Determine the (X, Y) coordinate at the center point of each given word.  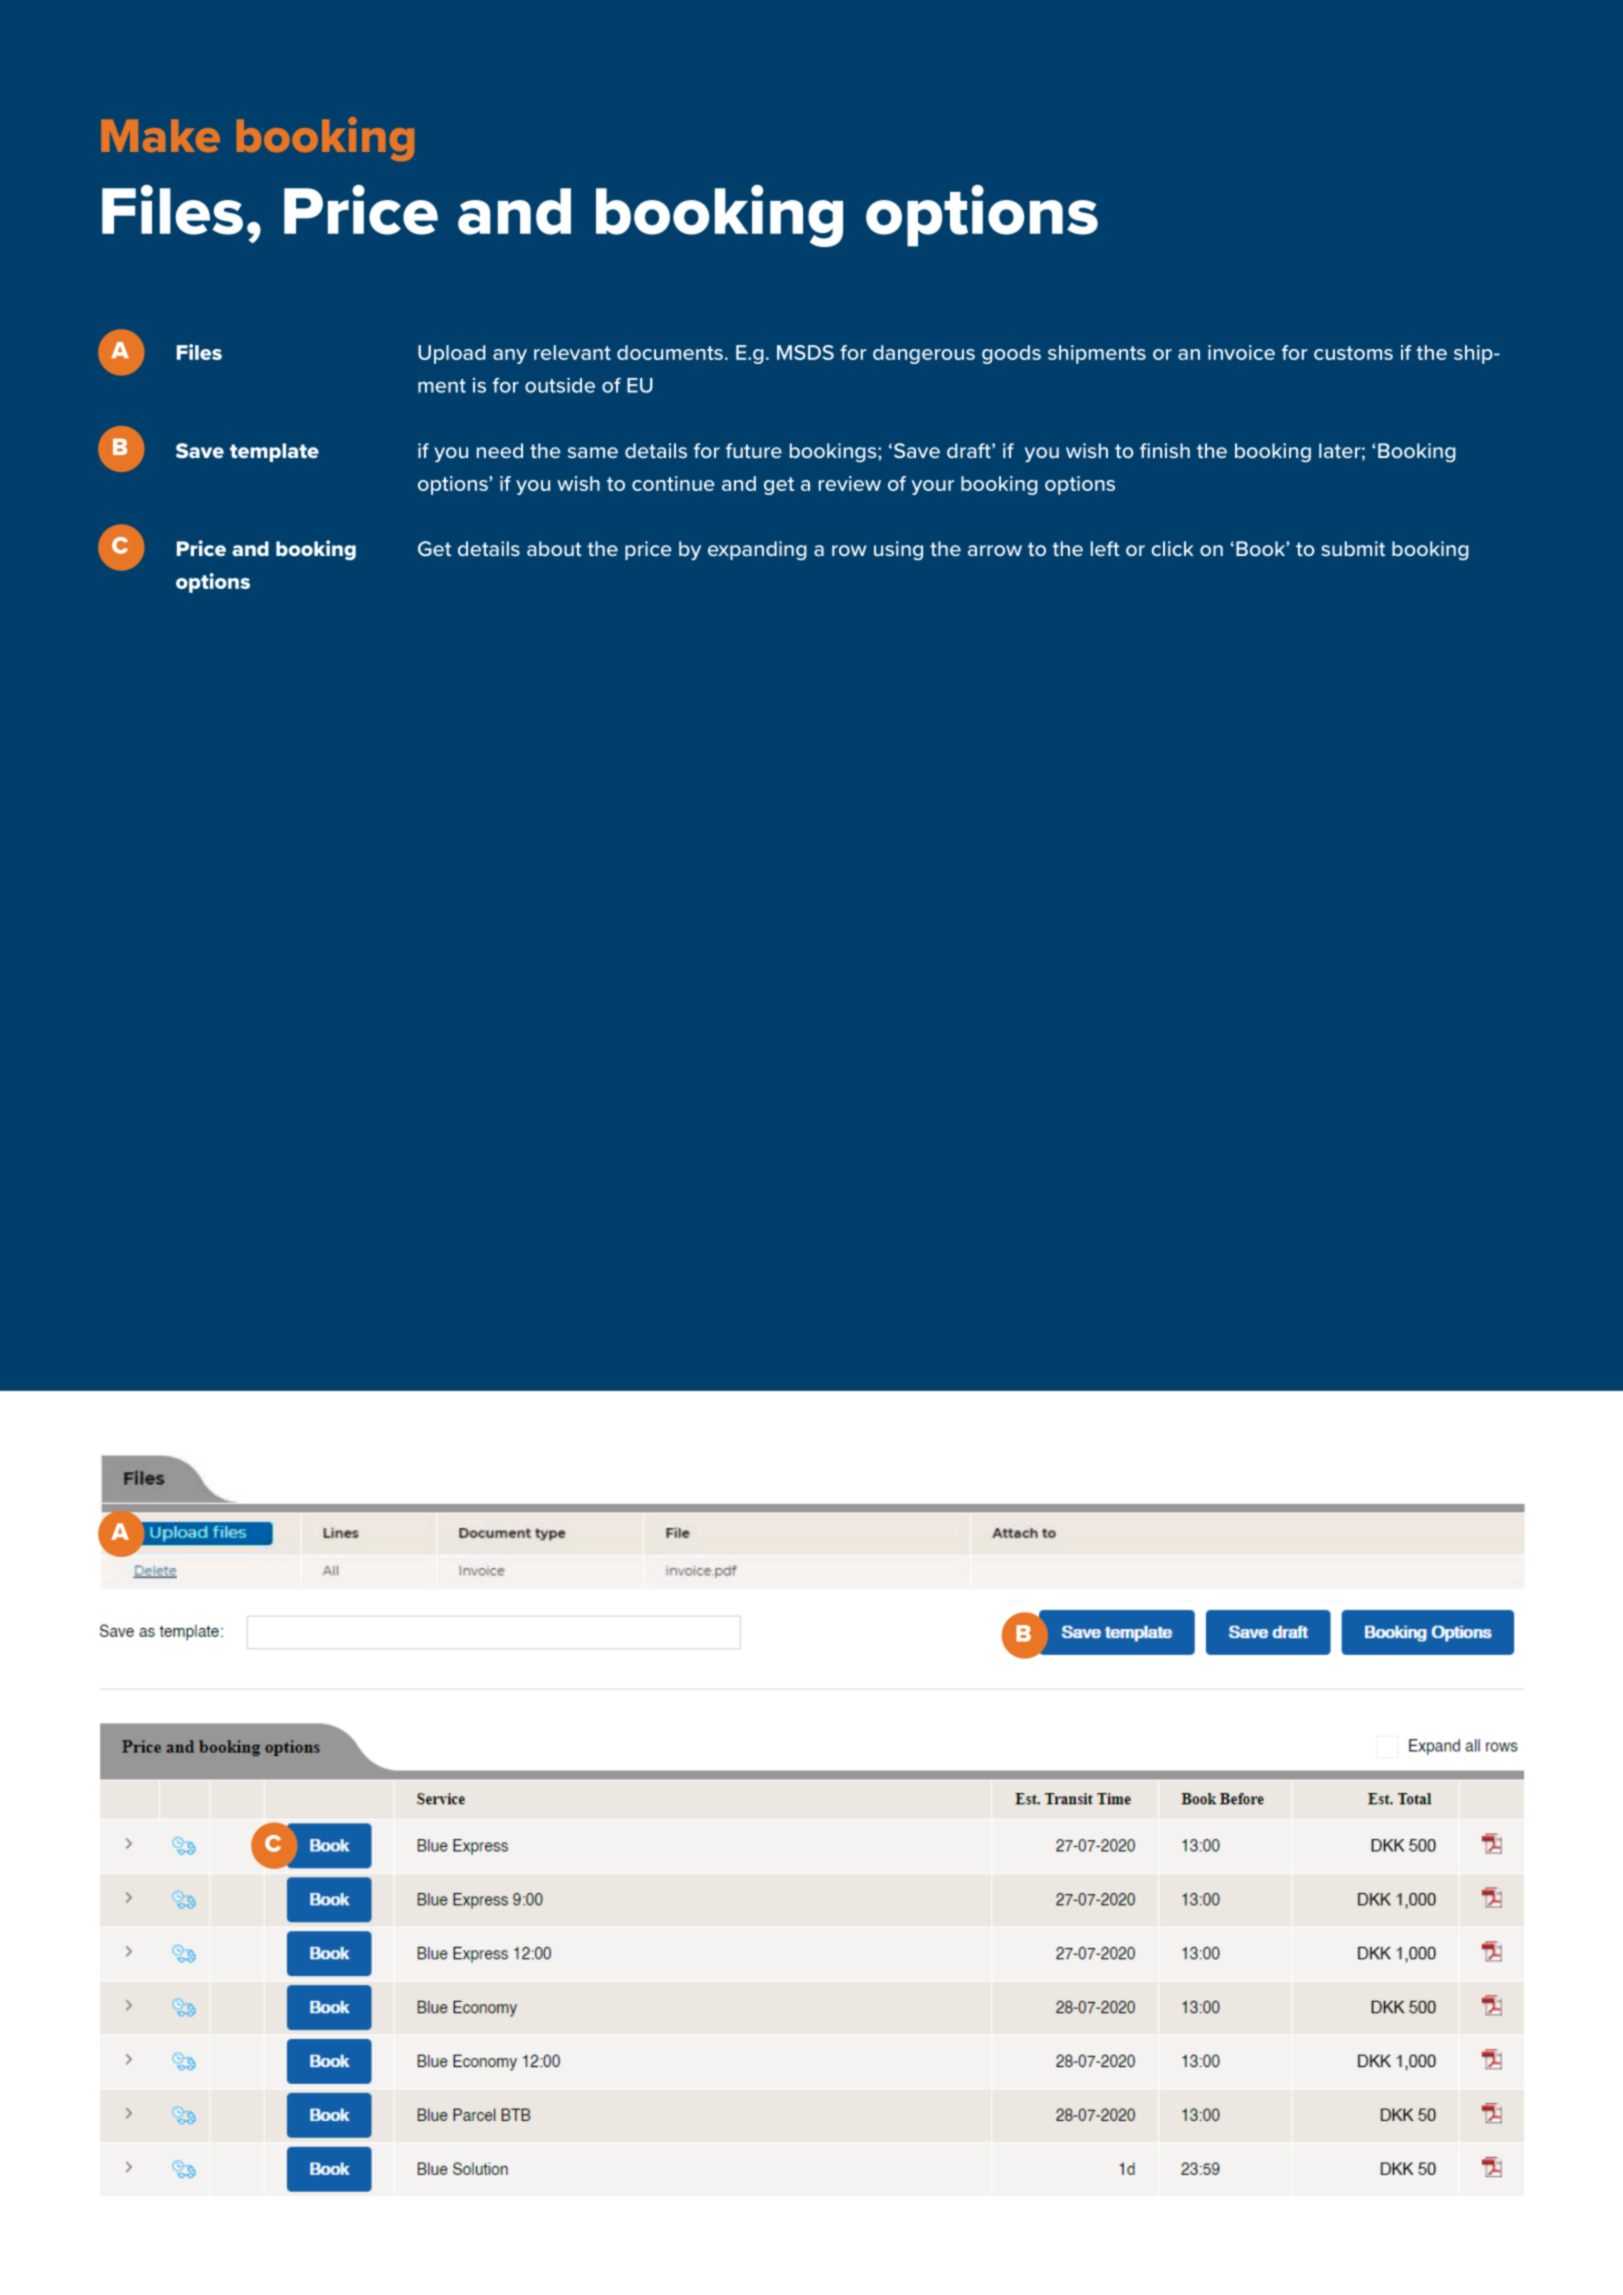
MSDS (805, 352)
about (554, 548)
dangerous (924, 354)
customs (1353, 353)
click (1172, 548)
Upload (452, 354)
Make (160, 135)
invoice (1241, 352)
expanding (757, 550)
